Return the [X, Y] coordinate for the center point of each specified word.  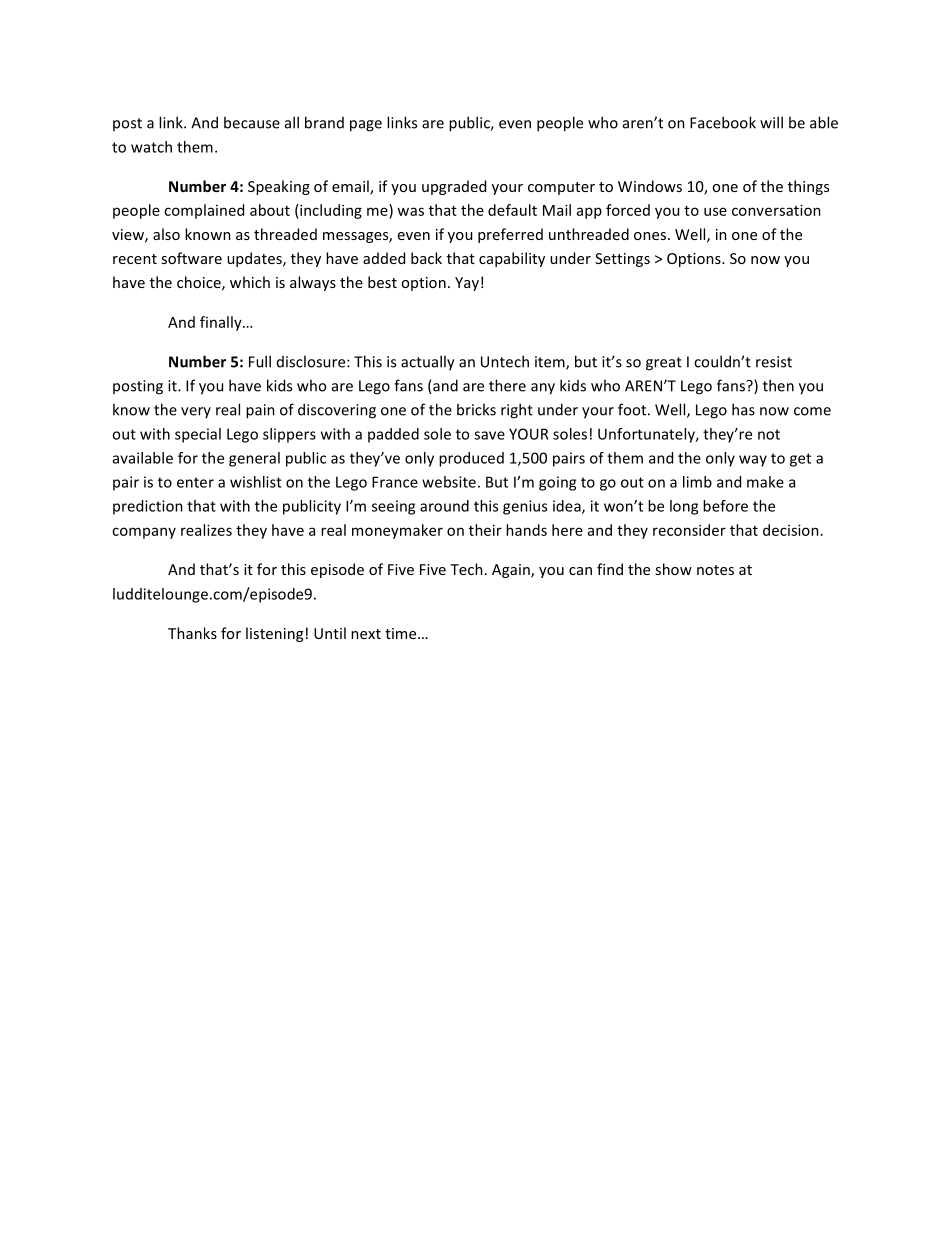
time [402, 633]
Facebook [723, 122]
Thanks [192, 633]
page [366, 126]
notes [715, 570]
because [252, 122]
